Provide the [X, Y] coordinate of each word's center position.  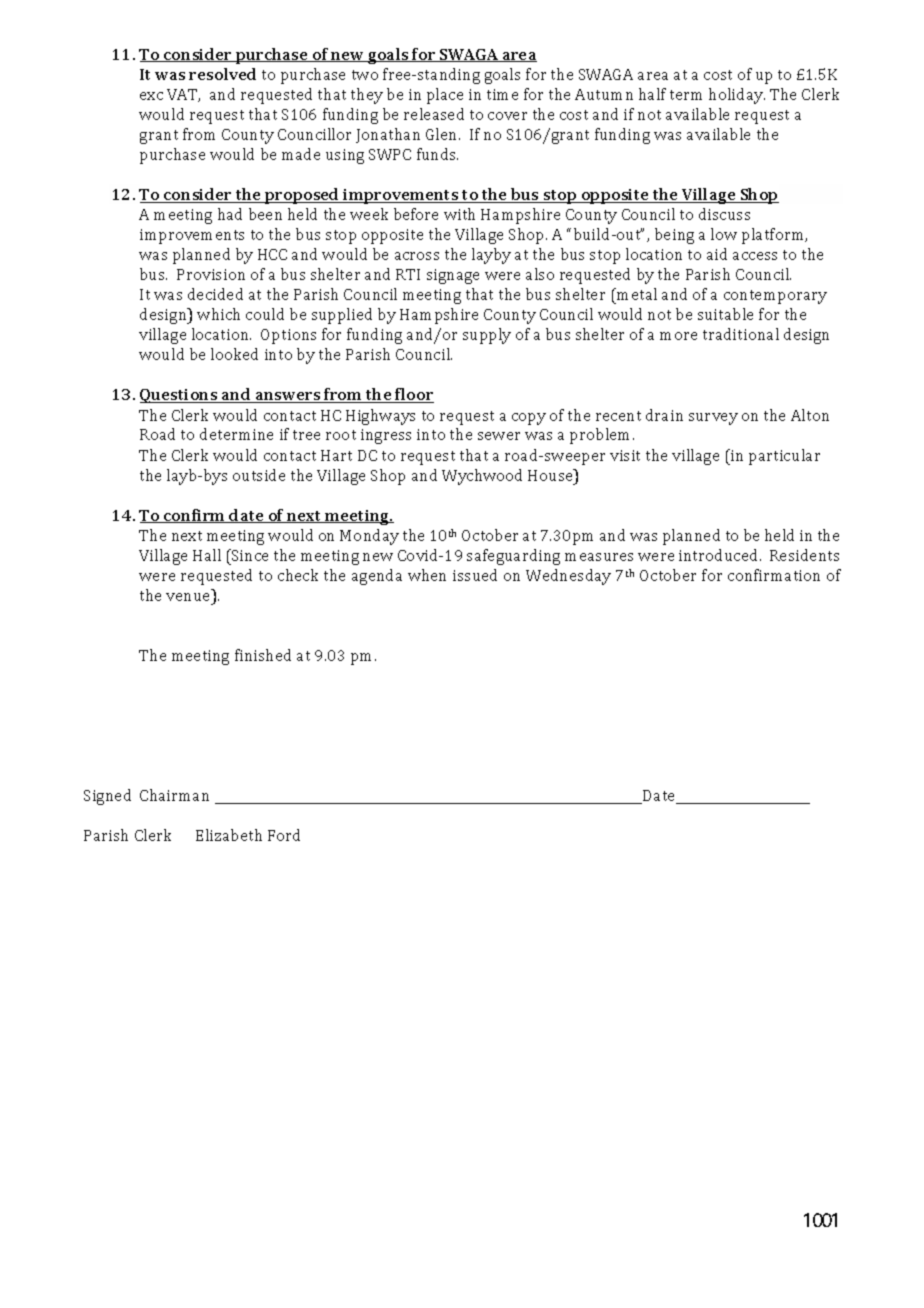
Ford [284, 835]
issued [475, 575]
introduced [720, 555]
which [218, 314]
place [445, 96]
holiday [737, 96]
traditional [741, 334]
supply [487, 336]
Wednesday [568, 577]
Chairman [174, 795]
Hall [207, 555]
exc [151, 96]
